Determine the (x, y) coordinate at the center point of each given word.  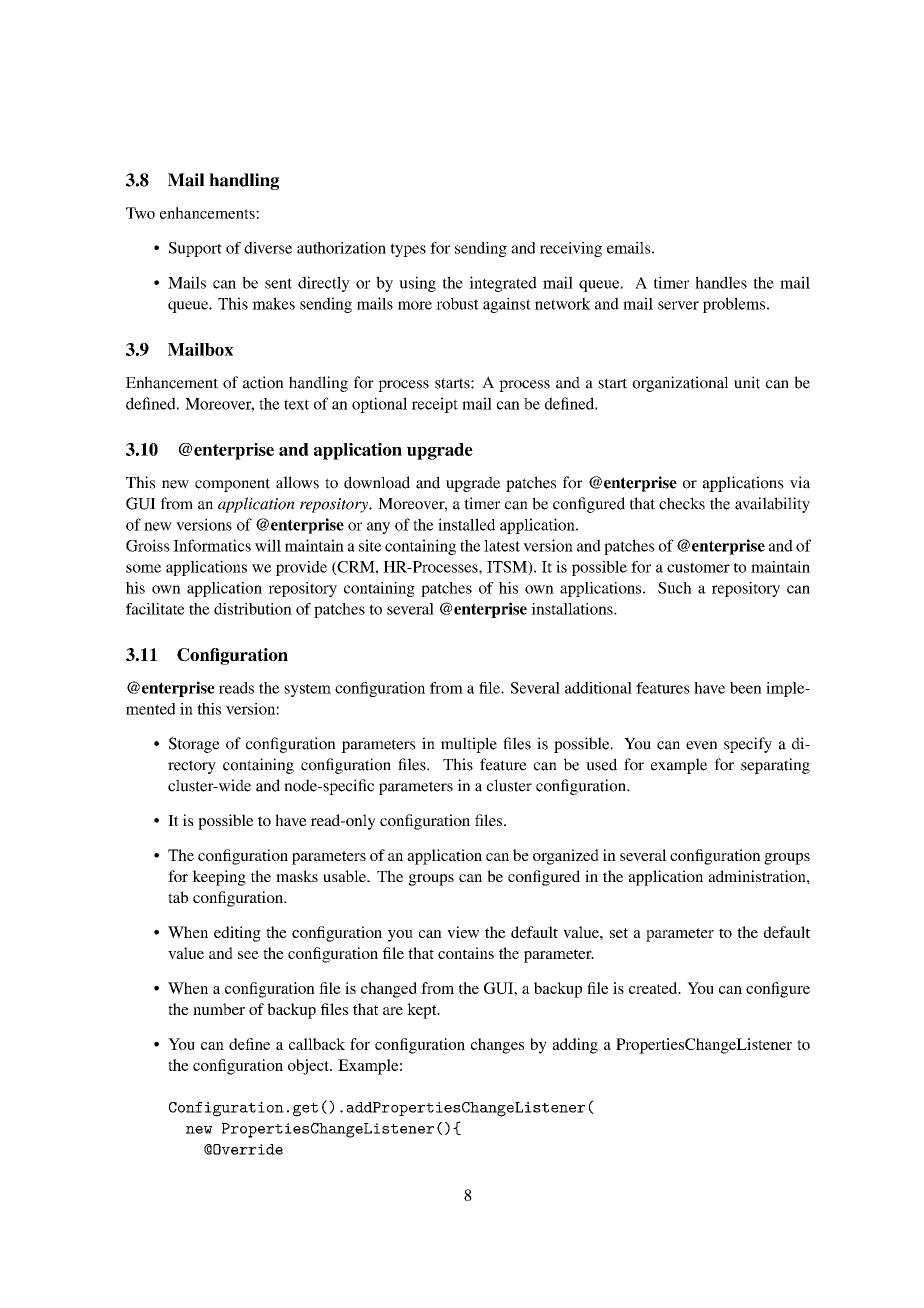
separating (775, 766)
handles (721, 282)
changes (497, 1046)
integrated (503, 284)
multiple (469, 745)
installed (466, 524)
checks (682, 503)
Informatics (212, 545)
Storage (194, 745)
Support (195, 249)
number (219, 1009)
